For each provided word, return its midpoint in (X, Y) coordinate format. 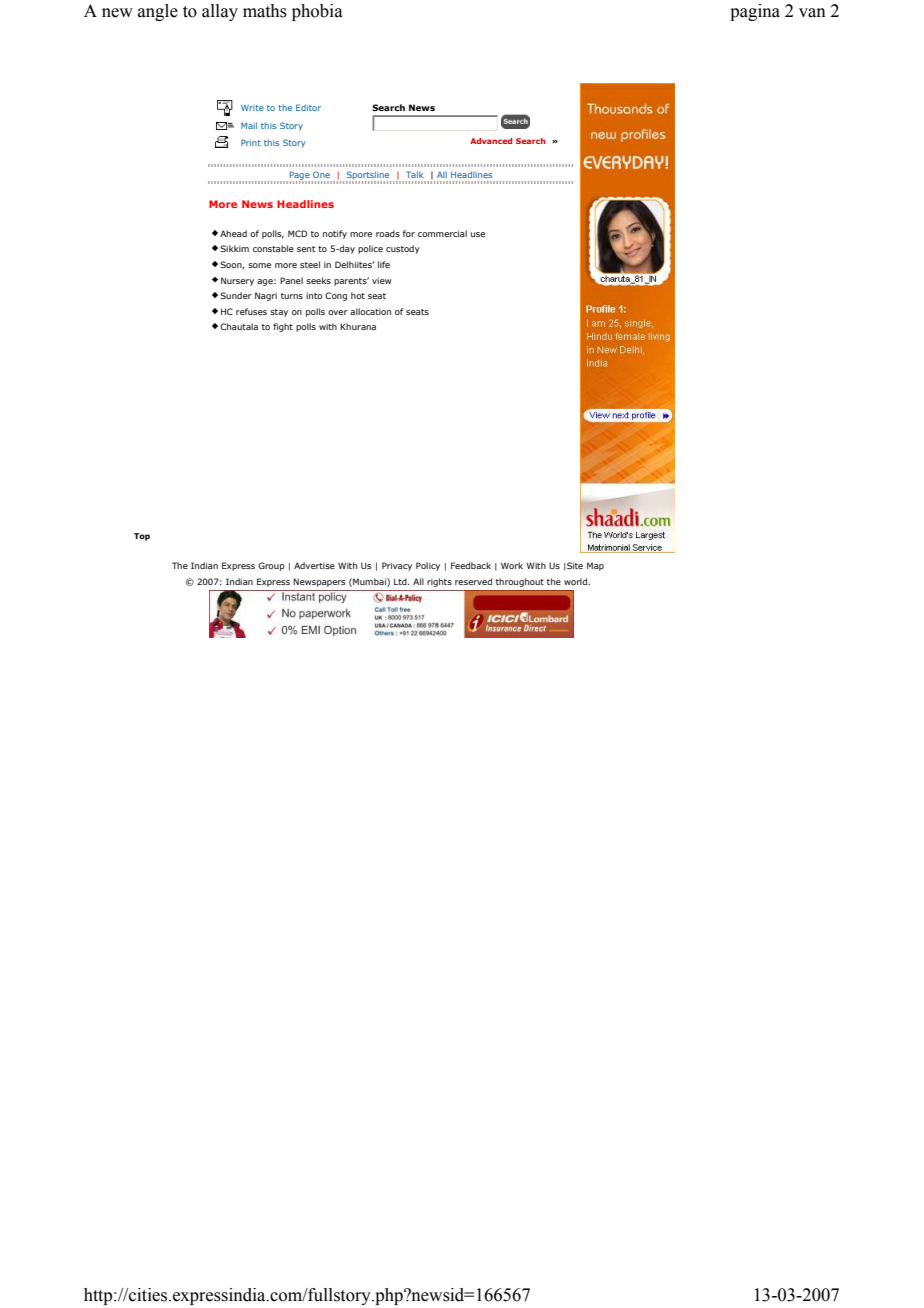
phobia (317, 12)
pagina (755, 12)
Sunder (236, 295)
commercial (442, 233)
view (382, 280)
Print (251, 142)
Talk (415, 174)
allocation (370, 311)
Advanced (491, 141)
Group (271, 566)
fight (283, 327)
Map (595, 566)
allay (220, 12)
